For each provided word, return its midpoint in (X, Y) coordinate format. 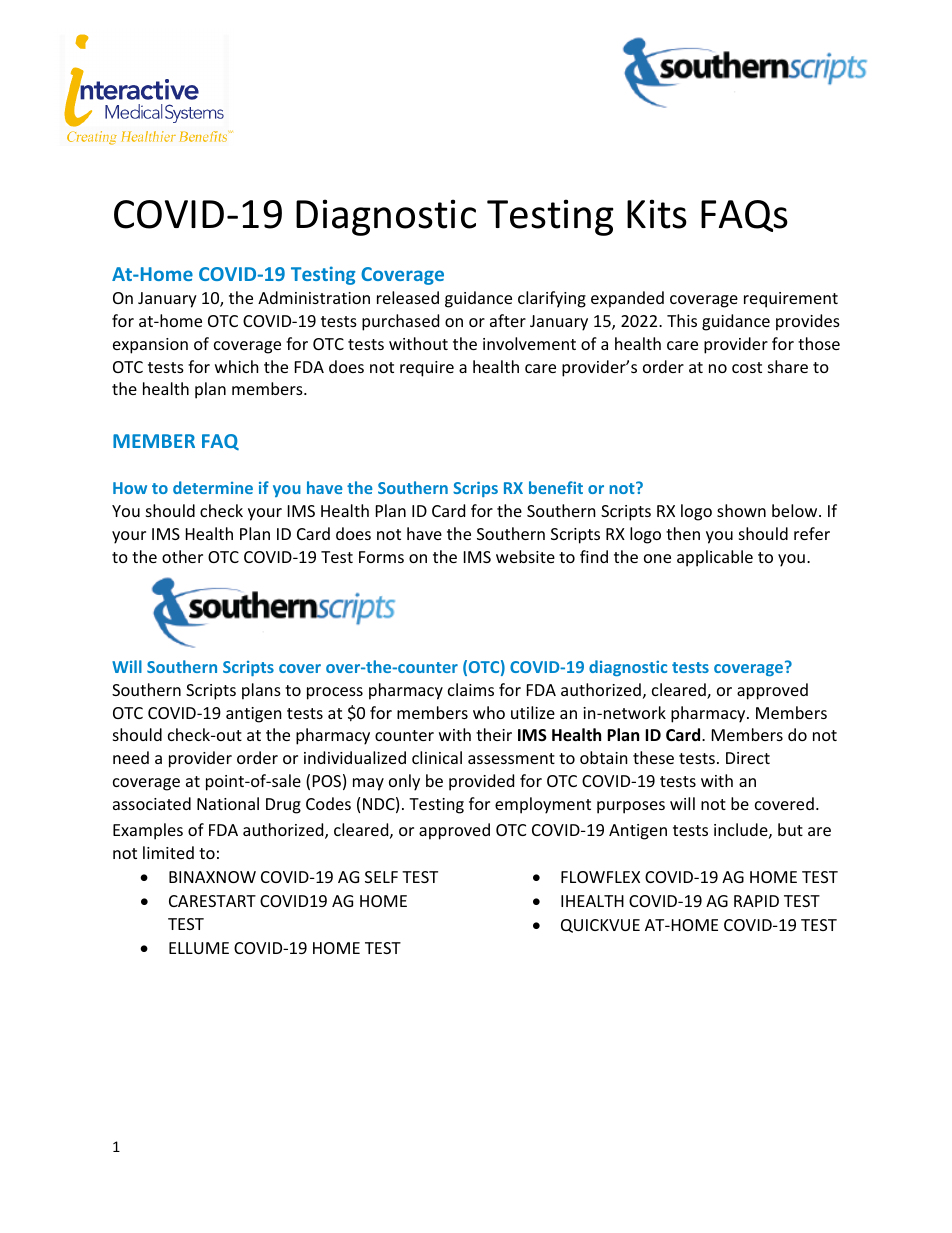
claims (471, 689)
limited (168, 852)
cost (747, 367)
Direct (748, 758)
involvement (529, 343)
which (237, 366)
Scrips (475, 489)
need (131, 757)
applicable (715, 558)
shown (741, 510)
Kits (657, 214)
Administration (314, 297)
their (494, 734)
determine (213, 487)
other (182, 556)
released (408, 297)
